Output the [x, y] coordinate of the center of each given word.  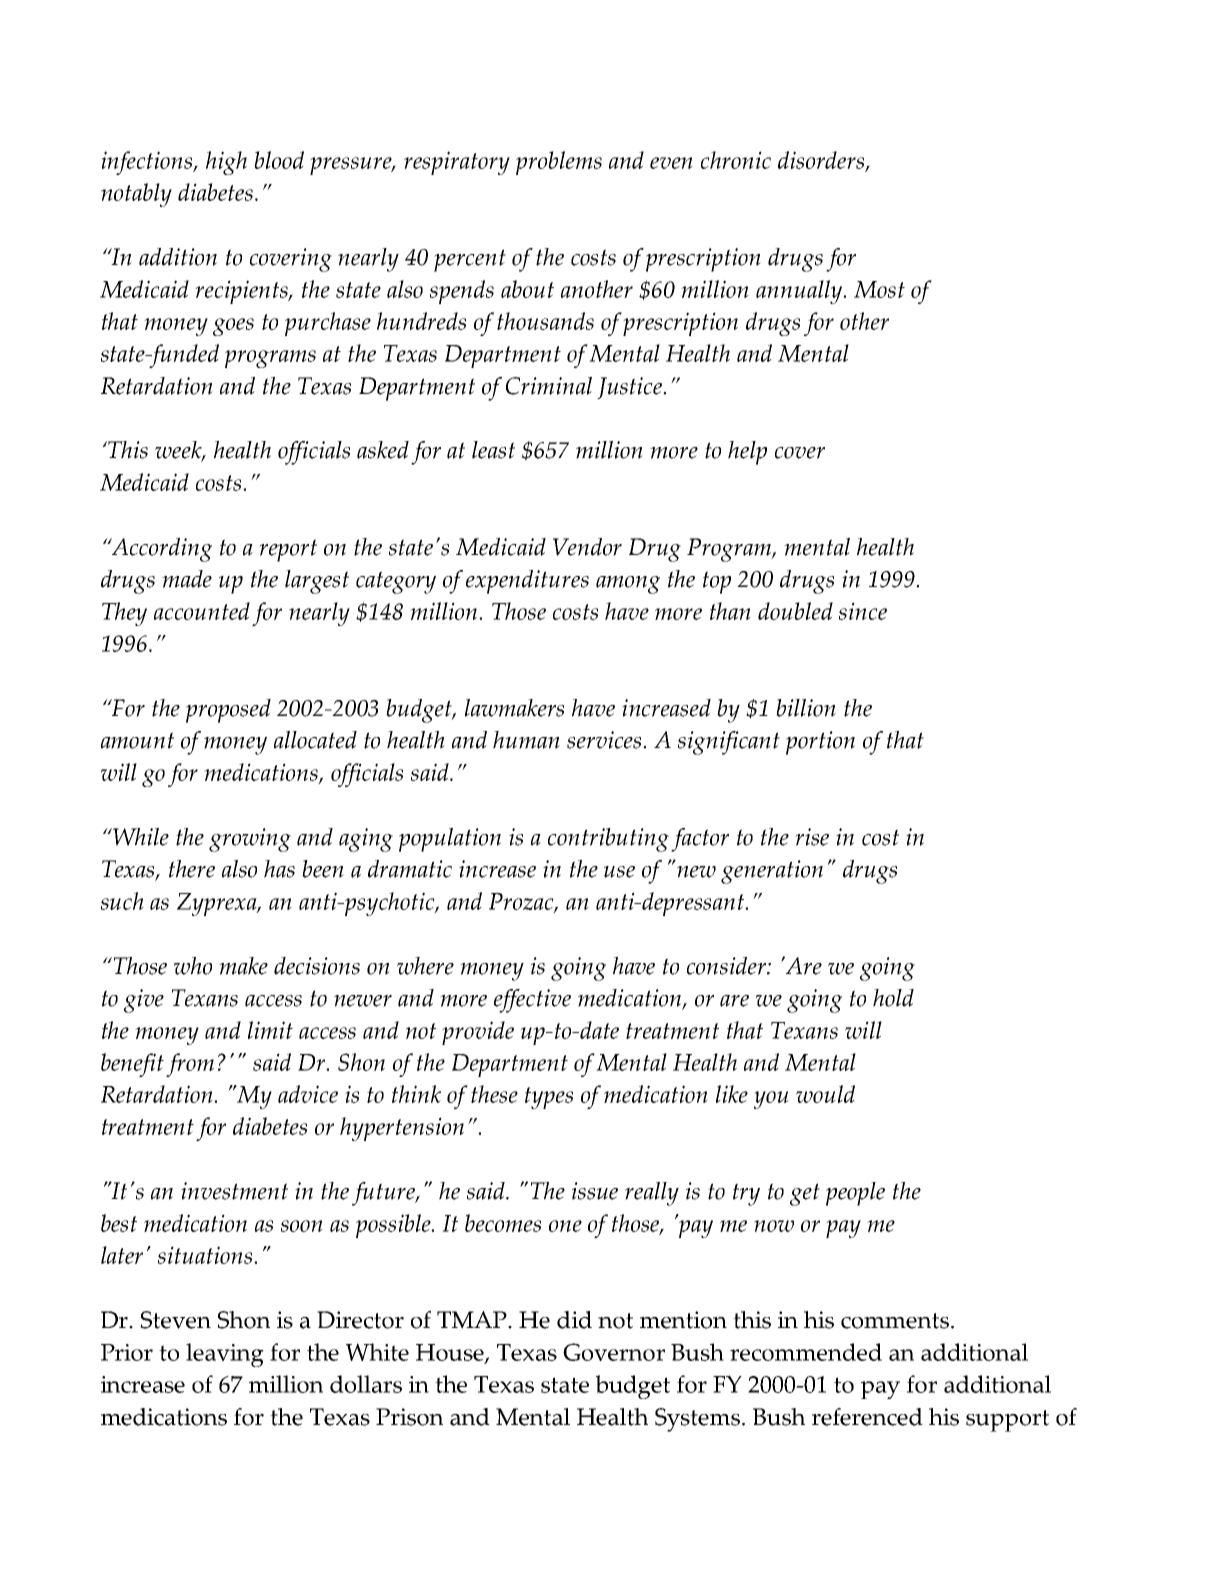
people [855, 1194]
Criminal [549, 386]
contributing [608, 840]
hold [893, 998]
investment [234, 1191]
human [526, 740]
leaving [225, 1355]
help [747, 453]
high [226, 163]
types [549, 1098]
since [863, 611]
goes [233, 327]
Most [879, 289]
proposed [228, 711]
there [192, 869]
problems [559, 163]
